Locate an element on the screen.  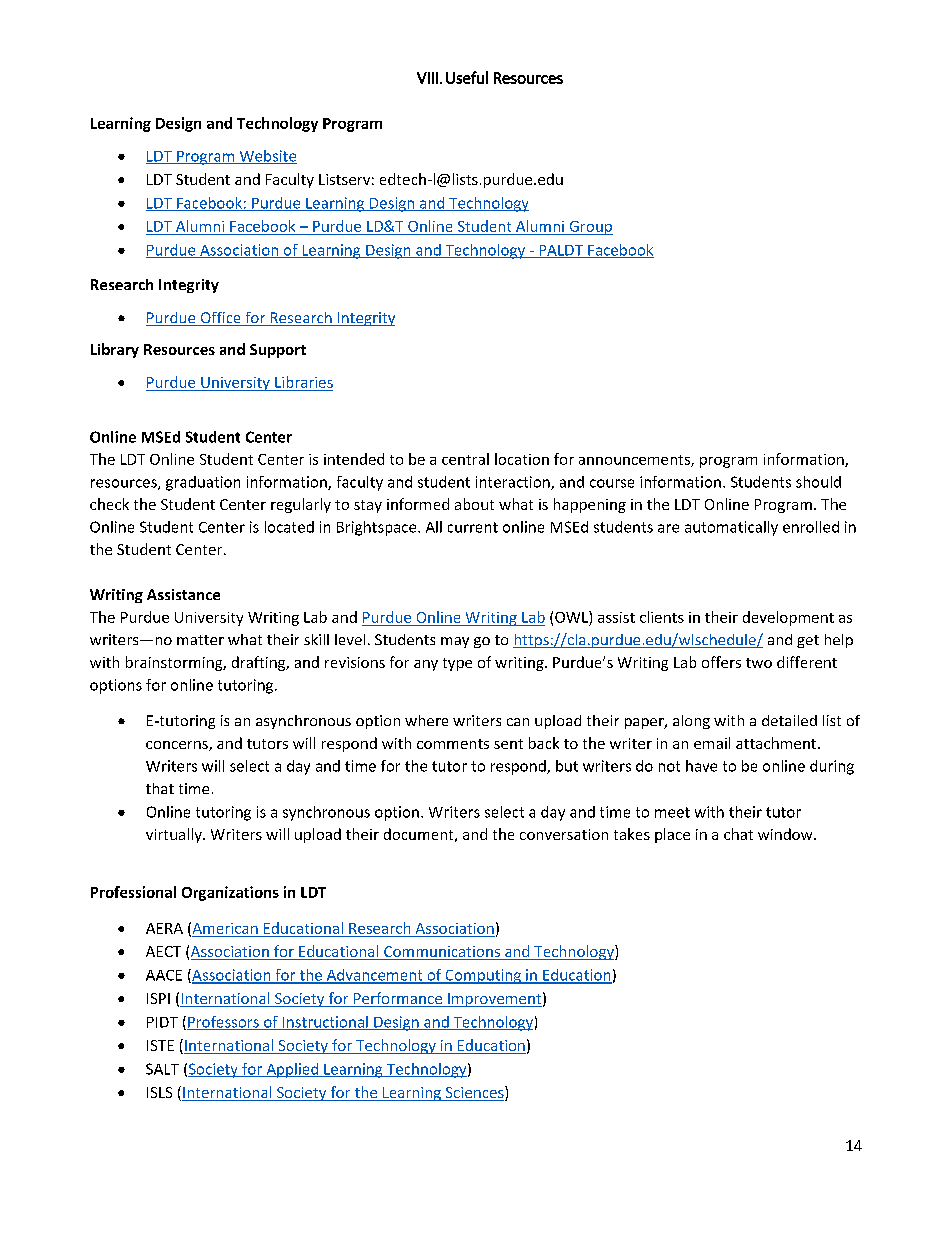
central is located at coordinates (465, 459).
